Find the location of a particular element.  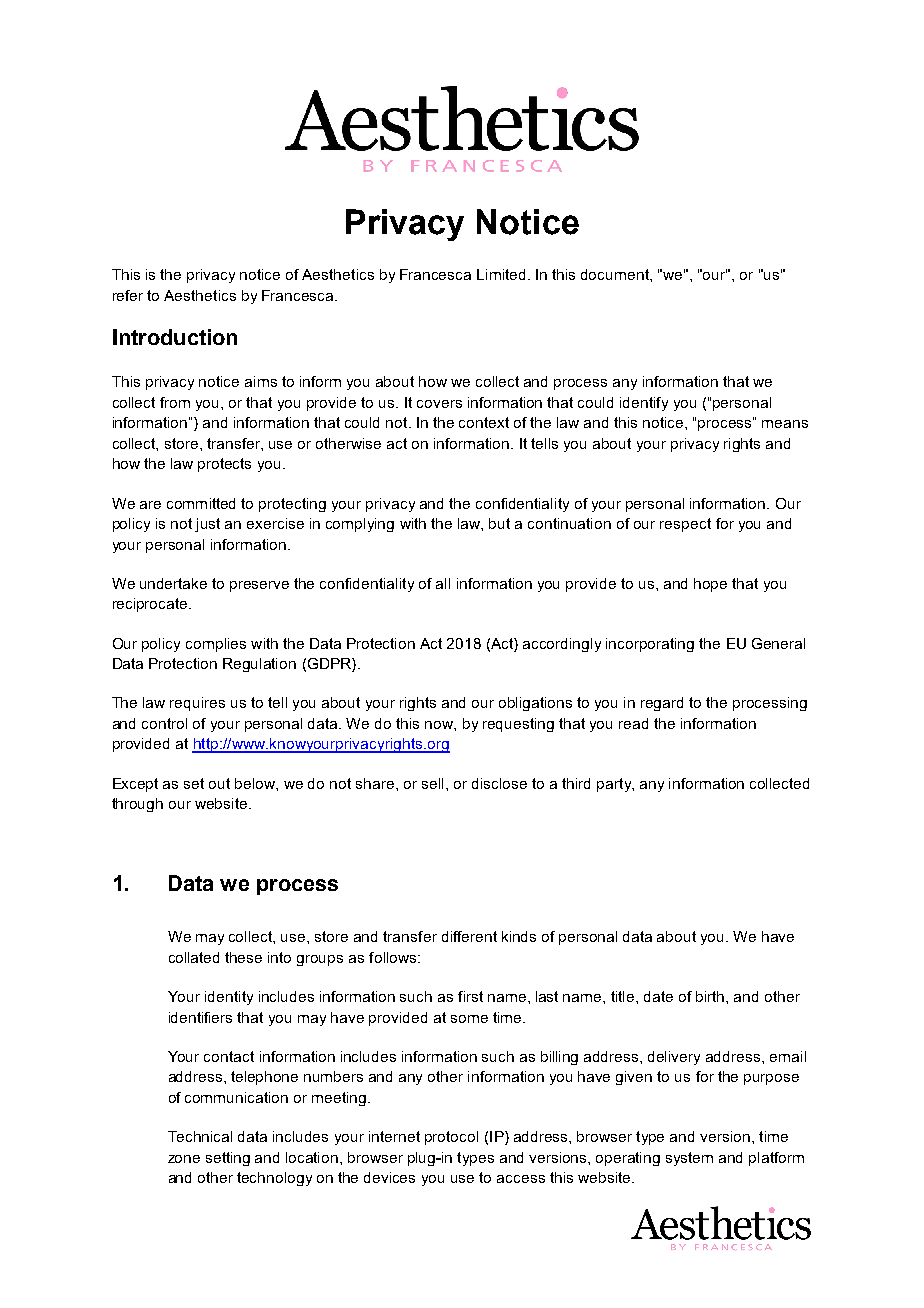

requesting is located at coordinates (518, 725).
